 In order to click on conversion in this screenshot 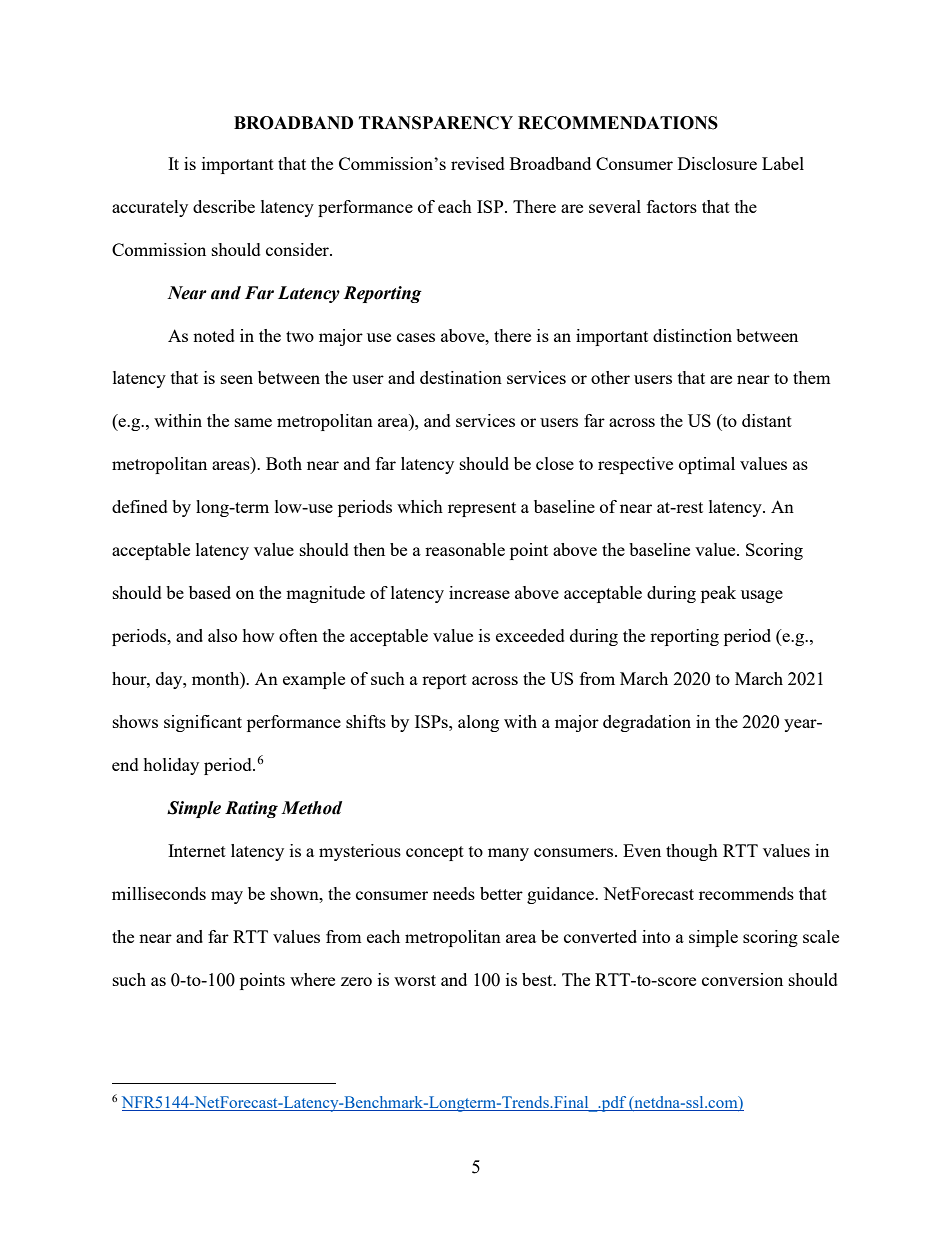, I will do `click(742, 979)`.
